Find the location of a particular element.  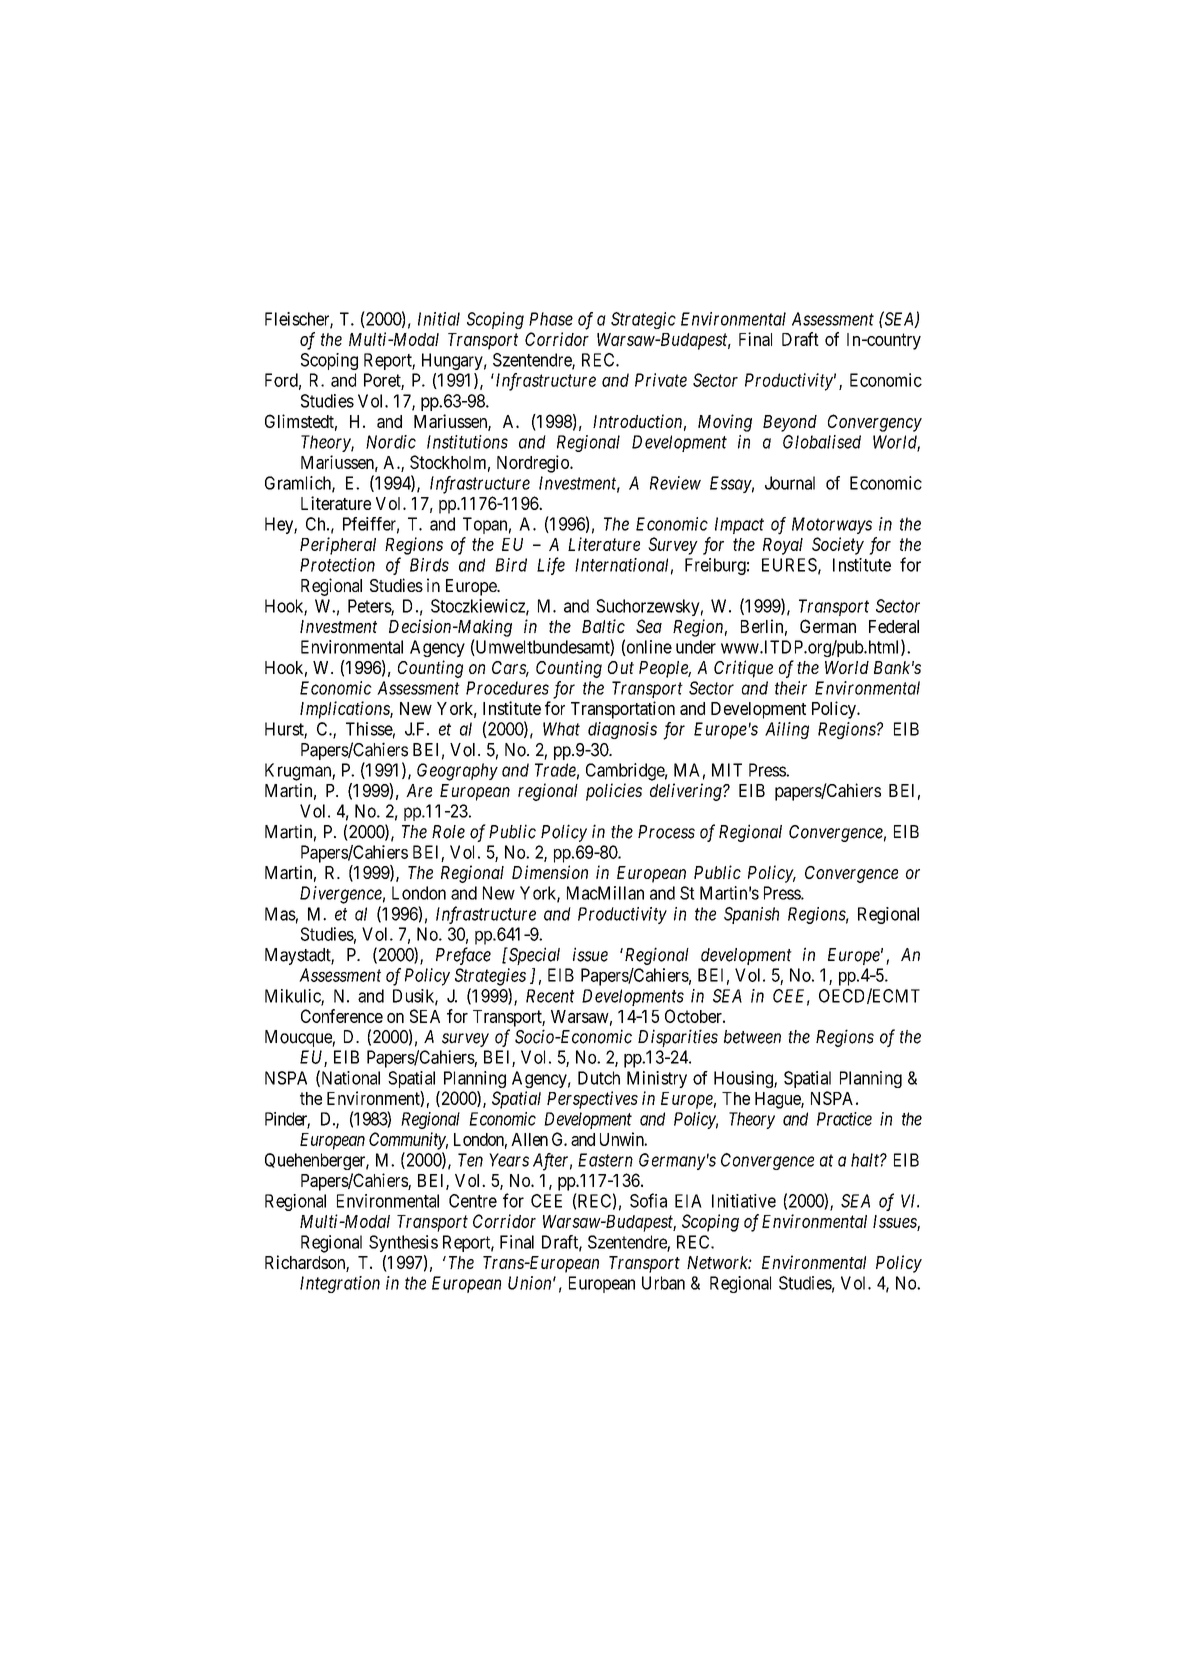

Phase is located at coordinates (551, 319).
